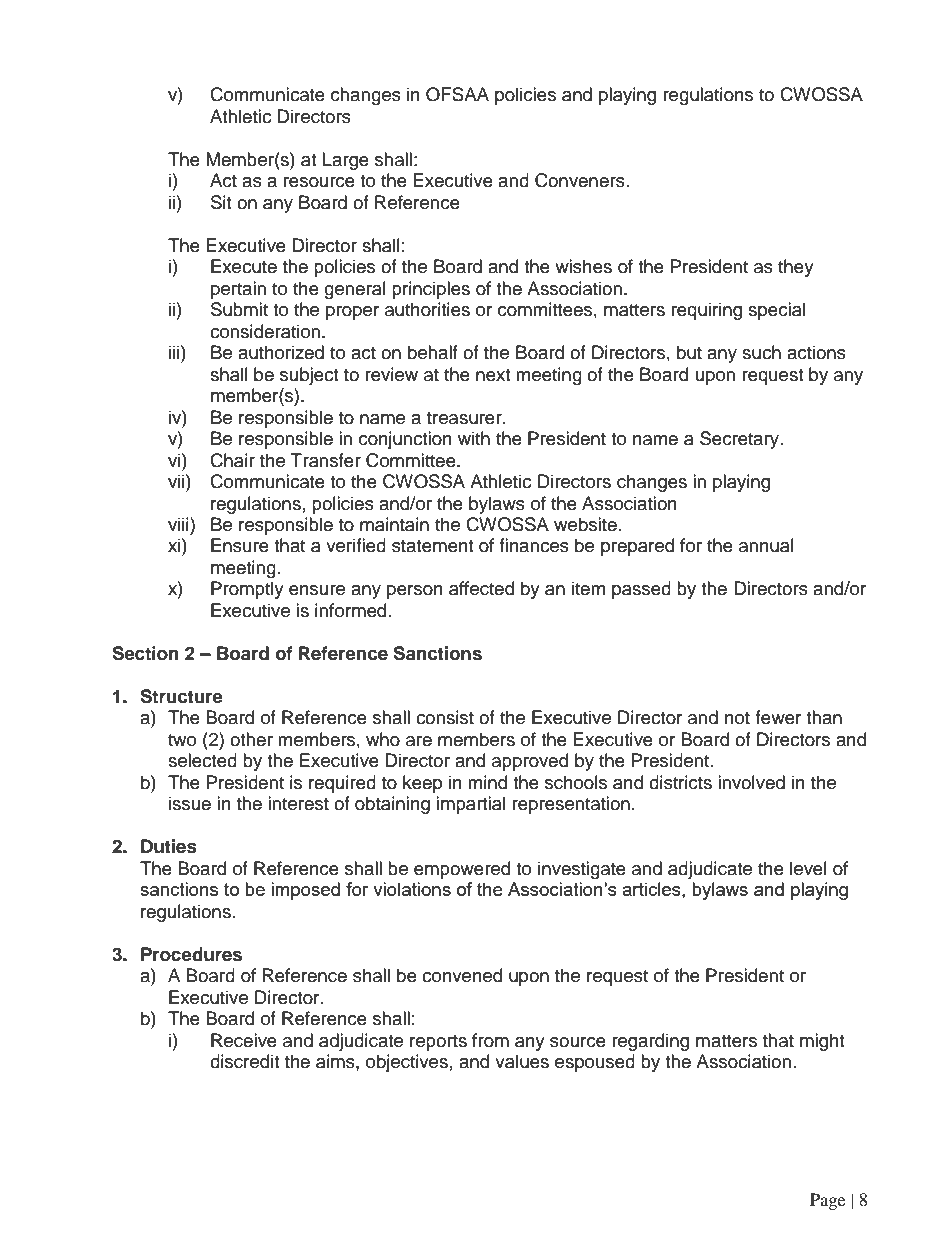 This document has height=1233, width=952. Describe the element at coordinates (462, 870) in the document. I see `empowered` at that location.
